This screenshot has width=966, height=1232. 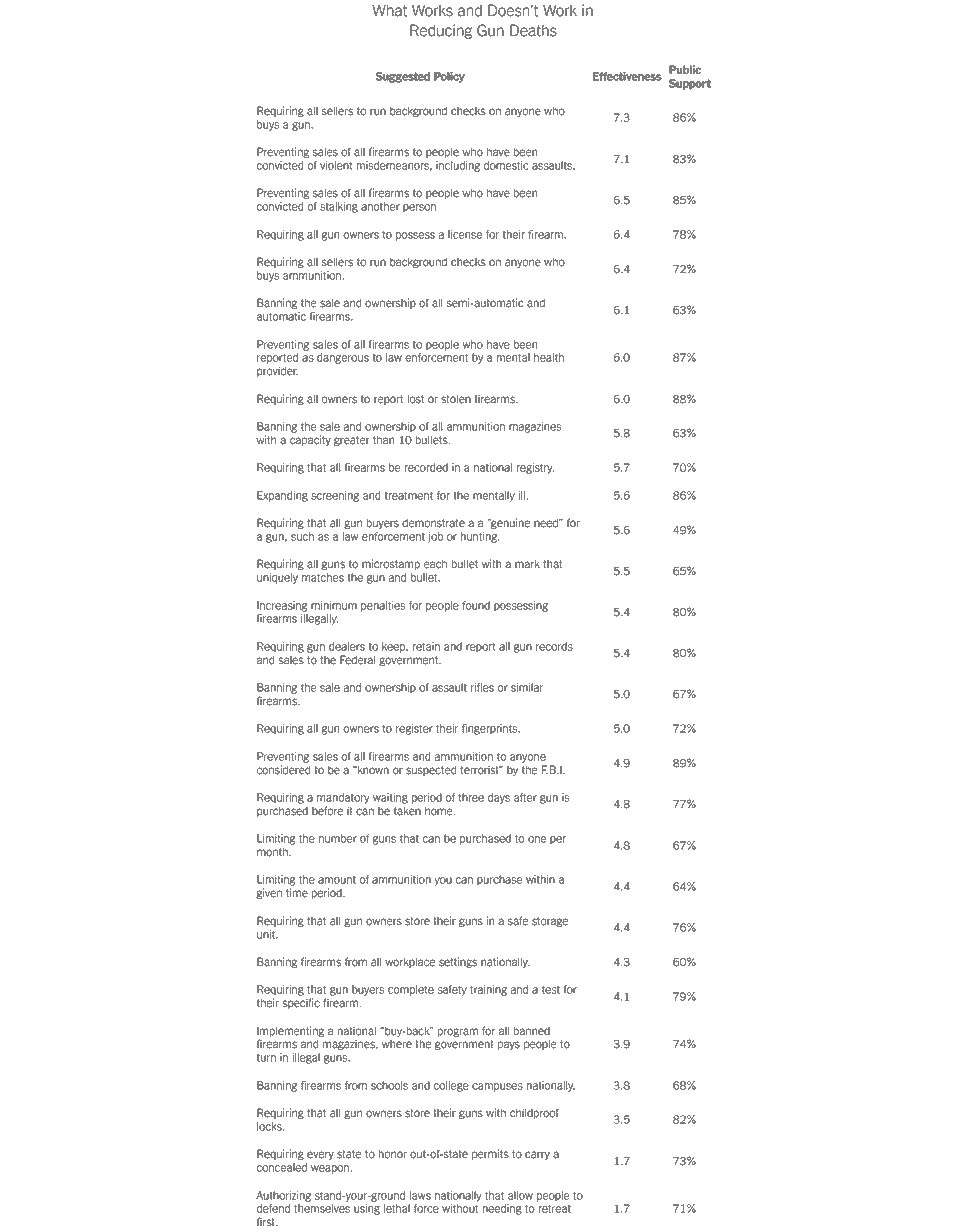 What do you see at coordinates (322, 1208) in the screenshot?
I see `themselves` at bounding box center [322, 1208].
